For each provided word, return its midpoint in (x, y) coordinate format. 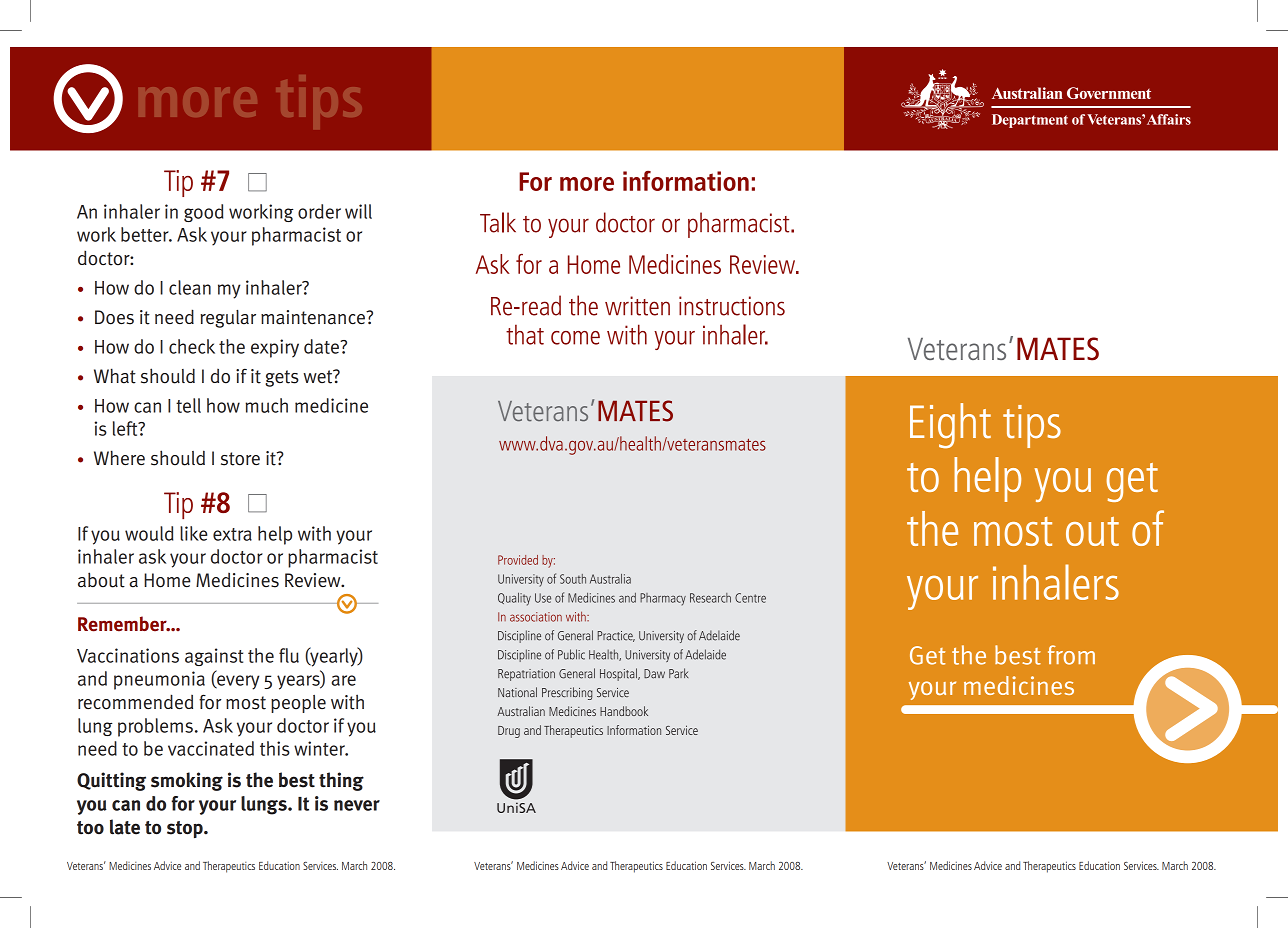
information (686, 181)
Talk (498, 222)
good (203, 213)
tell (188, 405)
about (101, 580)
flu (289, 655)
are (343, 680)
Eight (950, 425)
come (575, 338)
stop (186, 829)
